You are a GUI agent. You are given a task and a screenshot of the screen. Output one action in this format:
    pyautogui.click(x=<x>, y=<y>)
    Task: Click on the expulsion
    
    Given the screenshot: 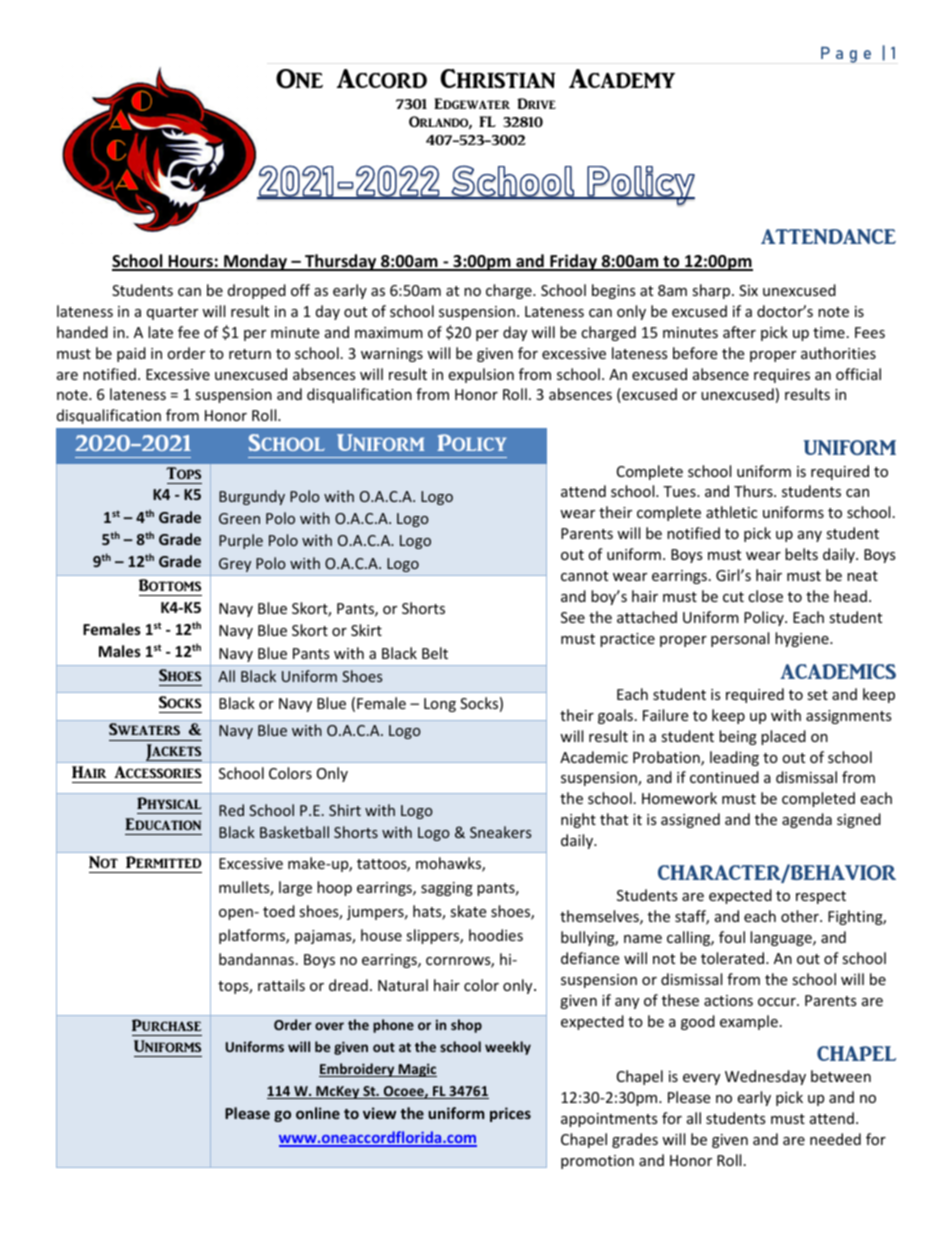 What is the action you would take?
    pyautogui.click(x=481, y=375)
